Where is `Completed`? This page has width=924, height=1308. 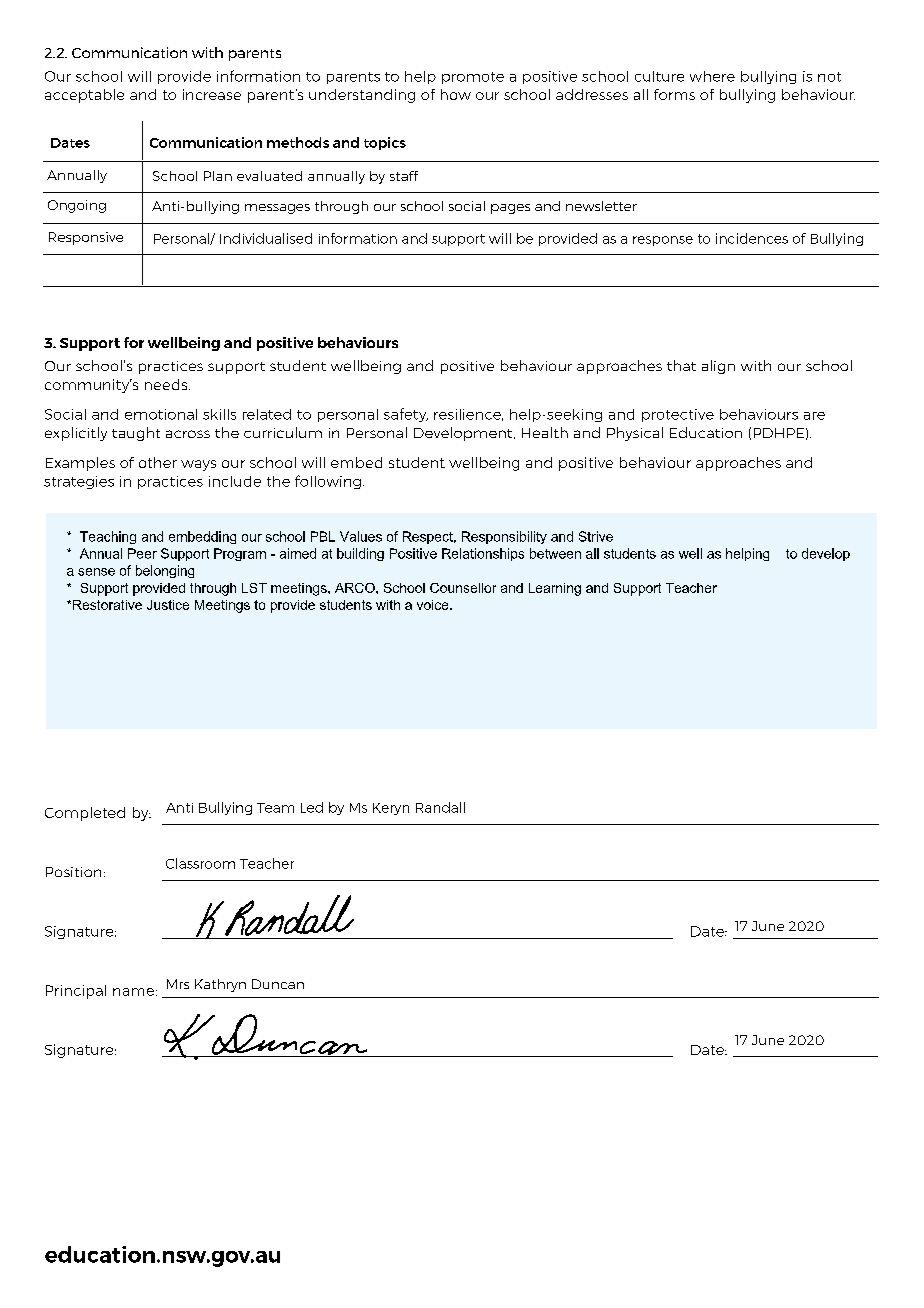
Completed is located at coordinates (85, 814).
